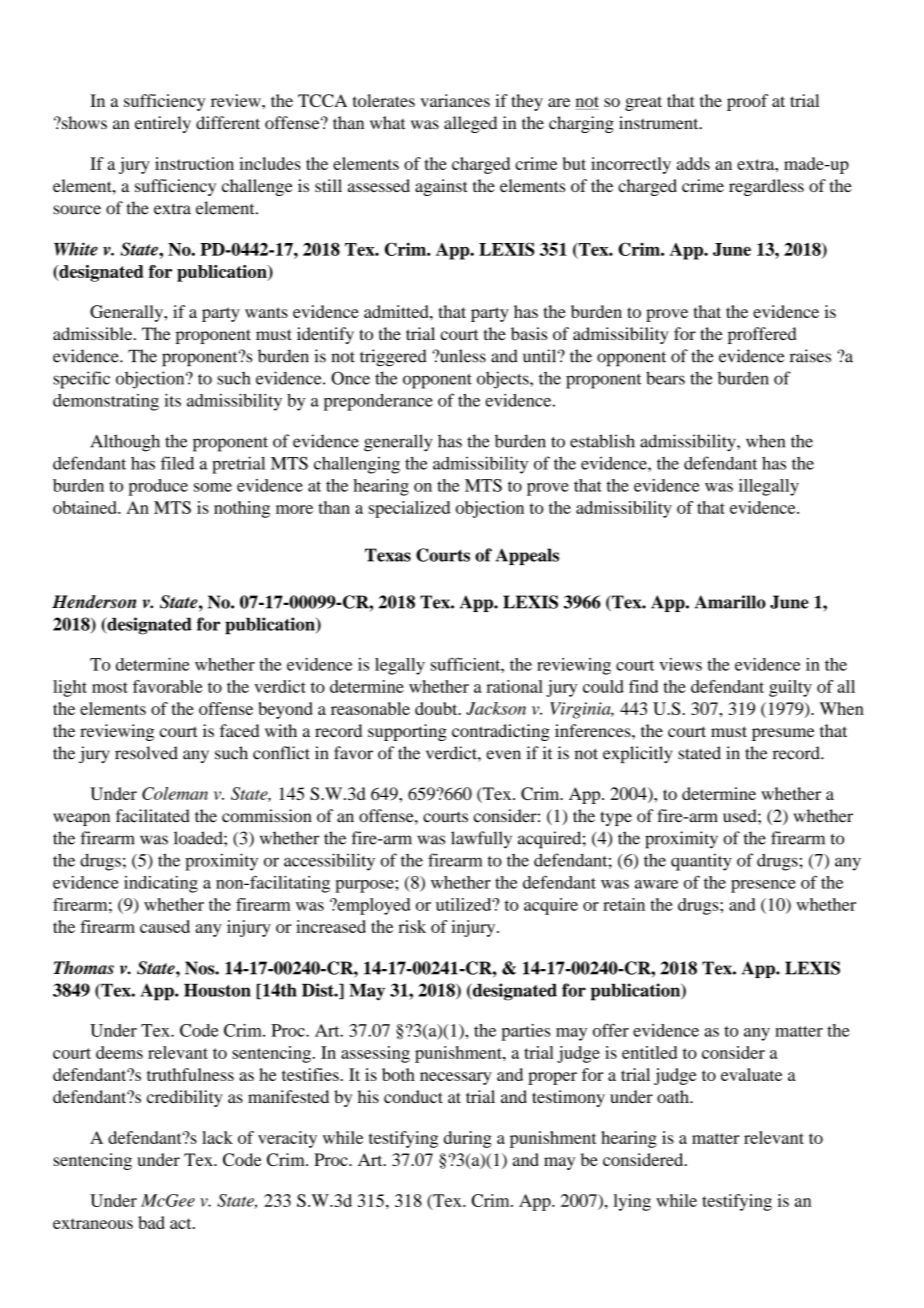  I want to click on supporting, so click(407, 732).
